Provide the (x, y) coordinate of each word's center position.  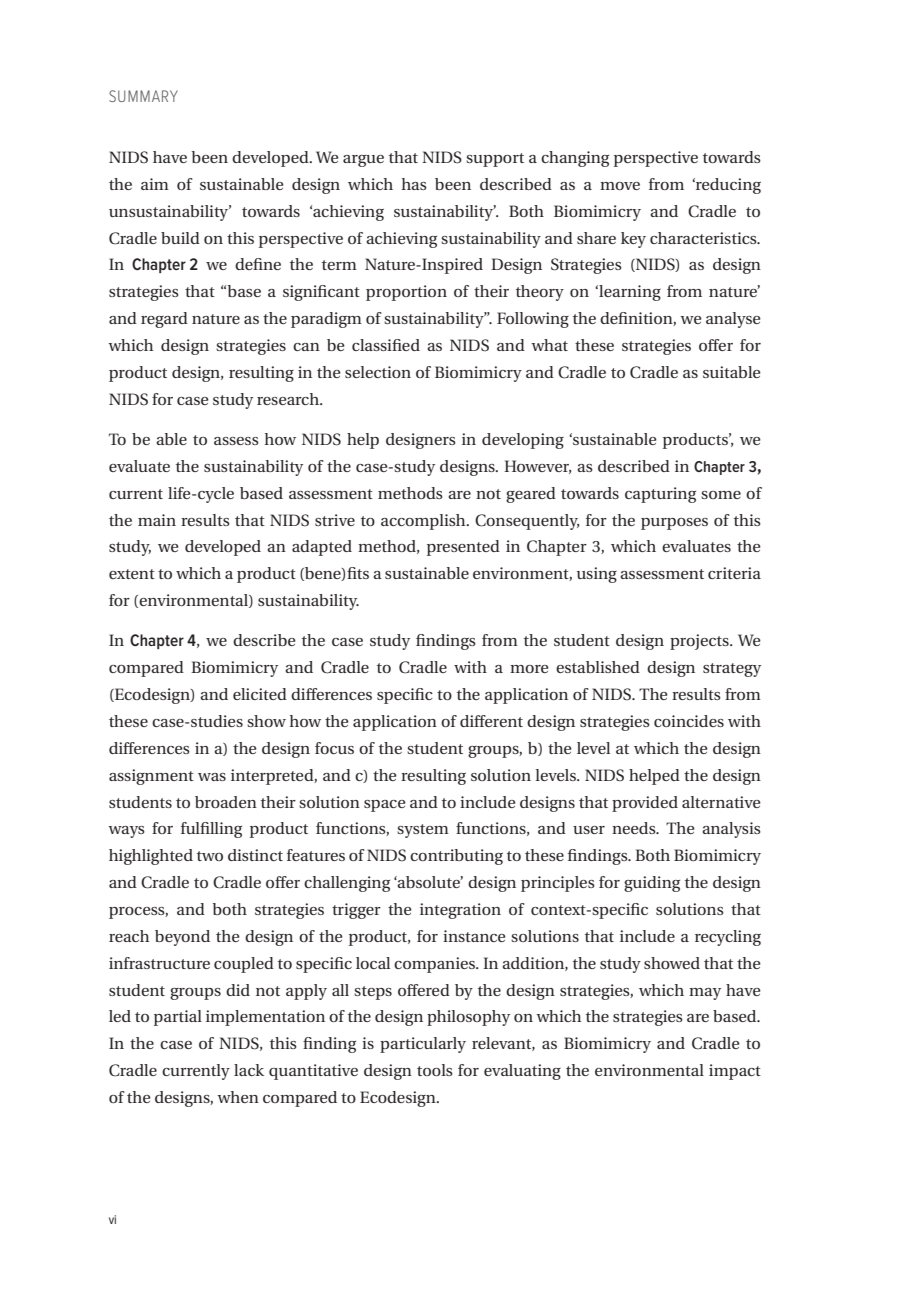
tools (435, 1070)
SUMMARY (143, 96)
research (289, 399)
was (212, 777)
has (414, 184)
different (491, 721)
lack (249, 1070)
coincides (689, 721)
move (620, 186)
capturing (660, 495)
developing (523, 441)
